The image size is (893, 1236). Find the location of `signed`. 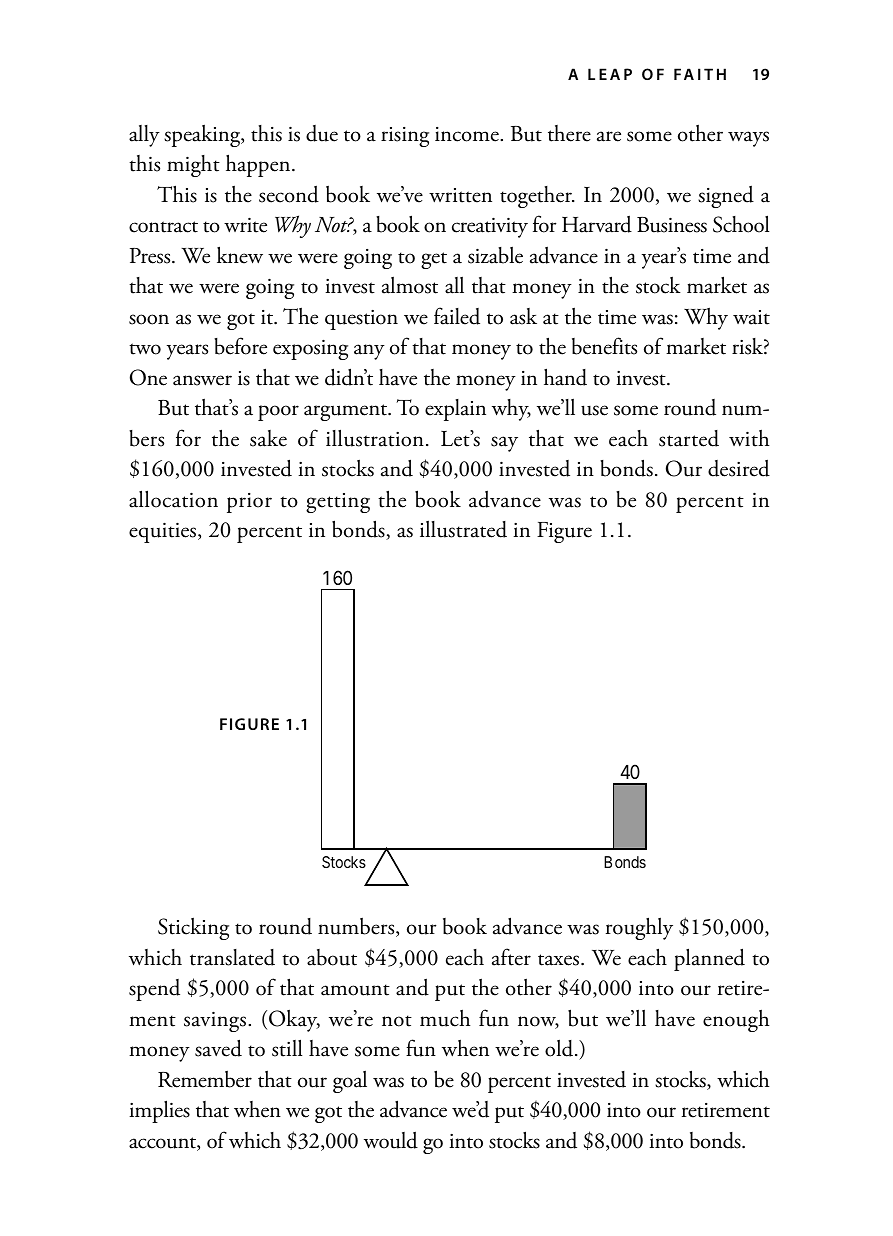

signed is located at coordinates (726, 196).
